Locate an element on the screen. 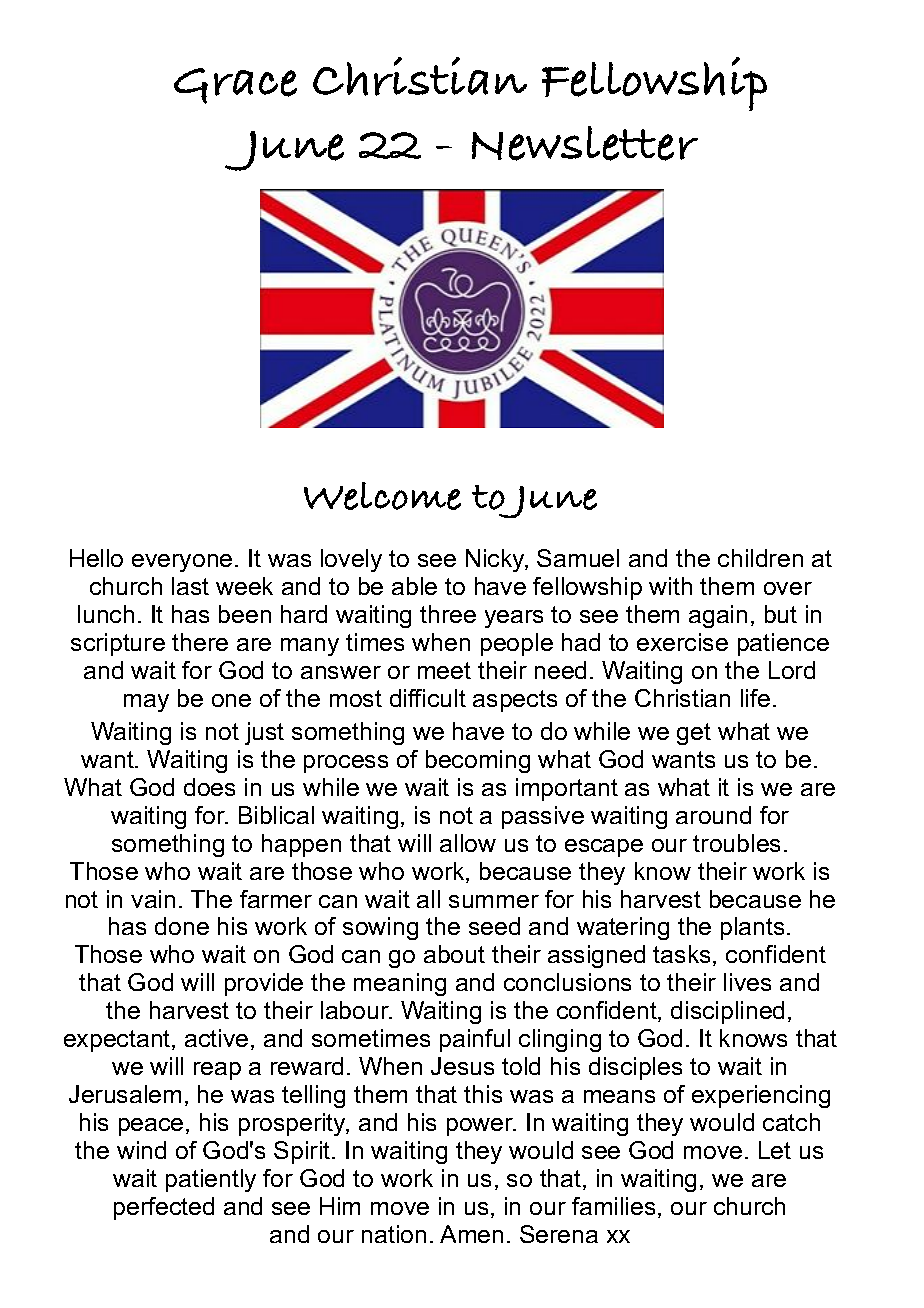  meet is located at coordinates (444, 670).
